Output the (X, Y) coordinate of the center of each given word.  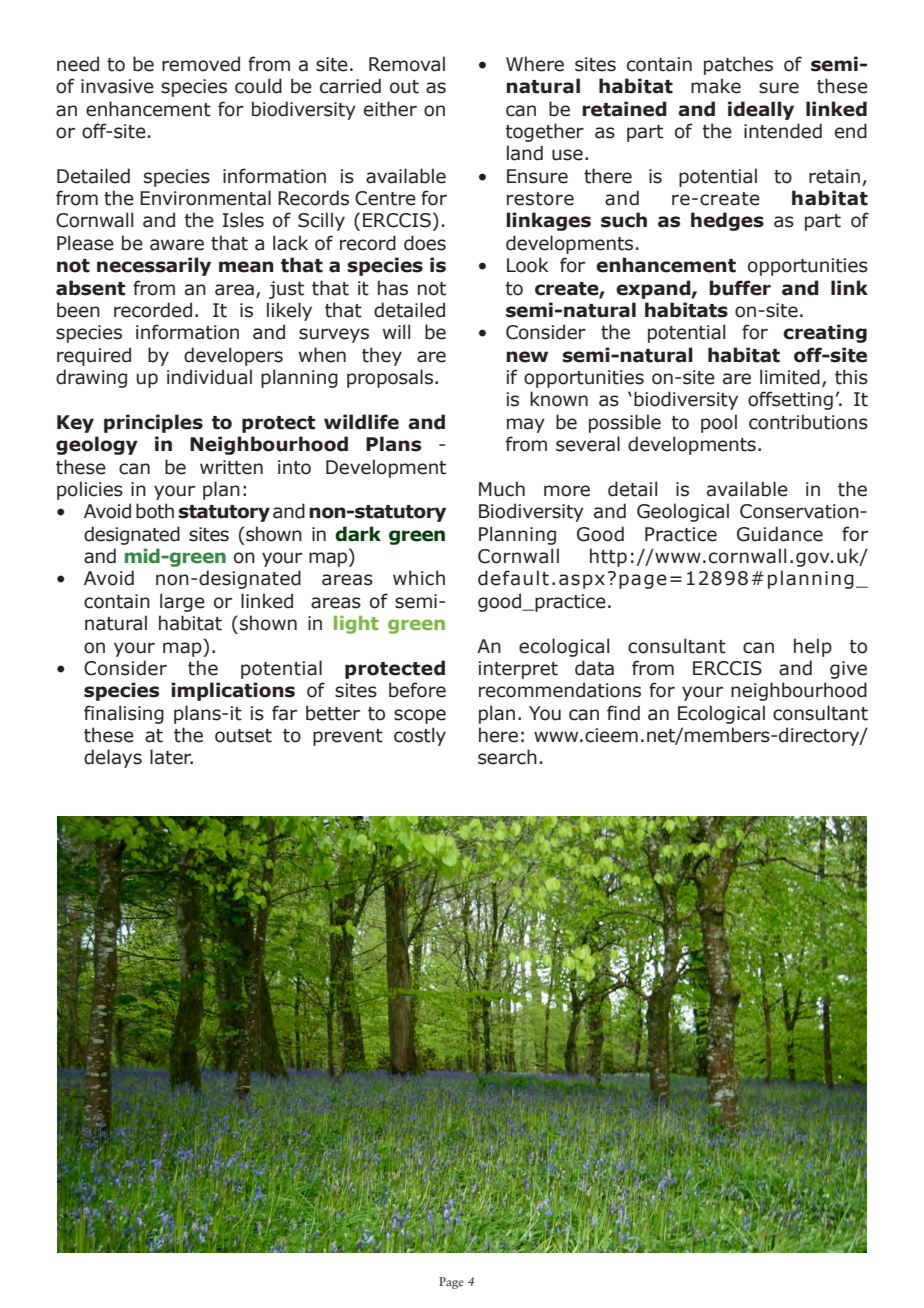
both (155, 511)
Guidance (780, 534)
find (623, 713)
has (393, 288)
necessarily (154, 266)
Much (502, 489)
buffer (740, 288)
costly (420, 736)
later (171, 757)
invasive (117, 86)
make (716, 86)
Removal (407, 64)
